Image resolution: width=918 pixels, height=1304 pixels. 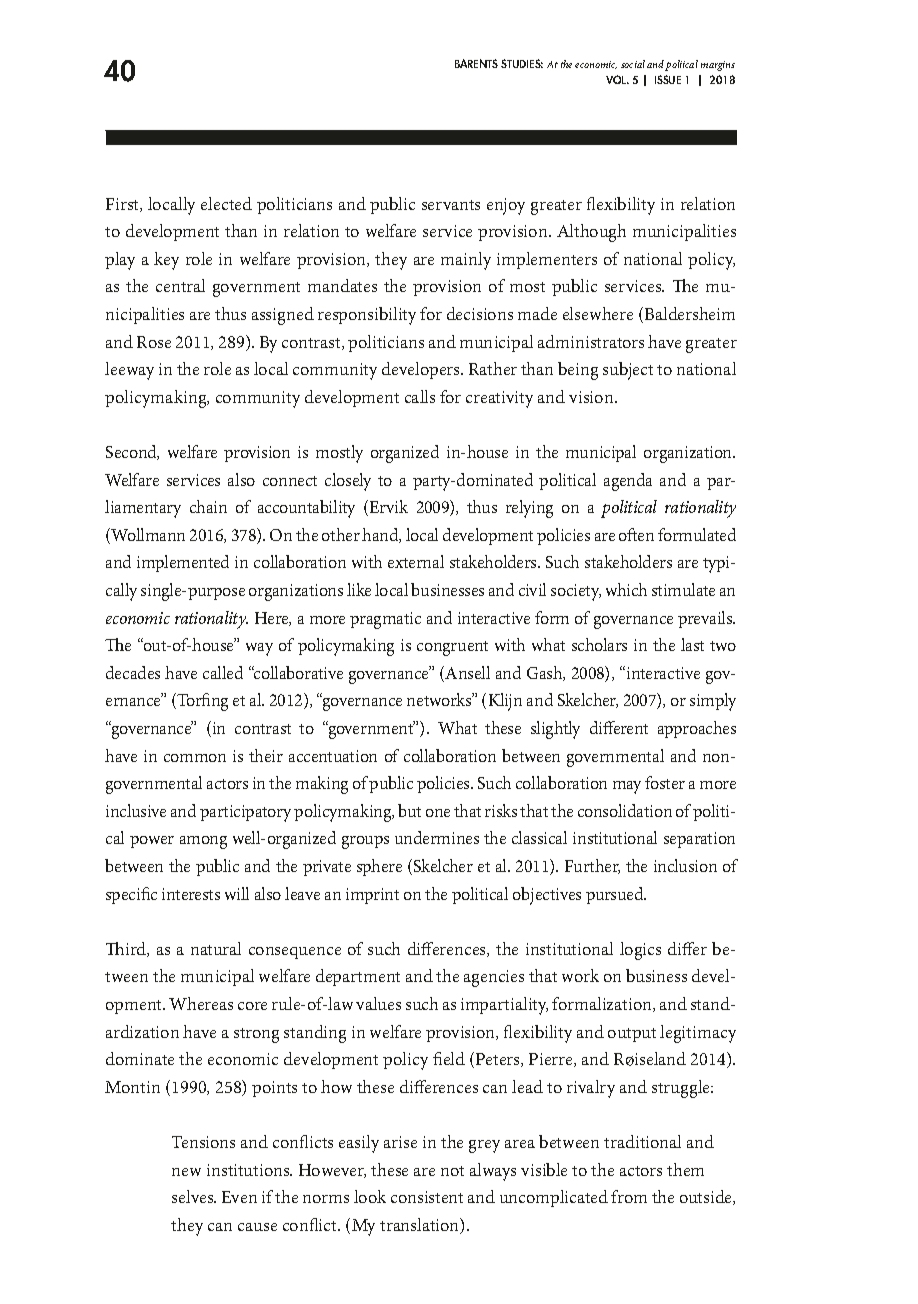 I want to click on calls, so click(x=420, y=396).
